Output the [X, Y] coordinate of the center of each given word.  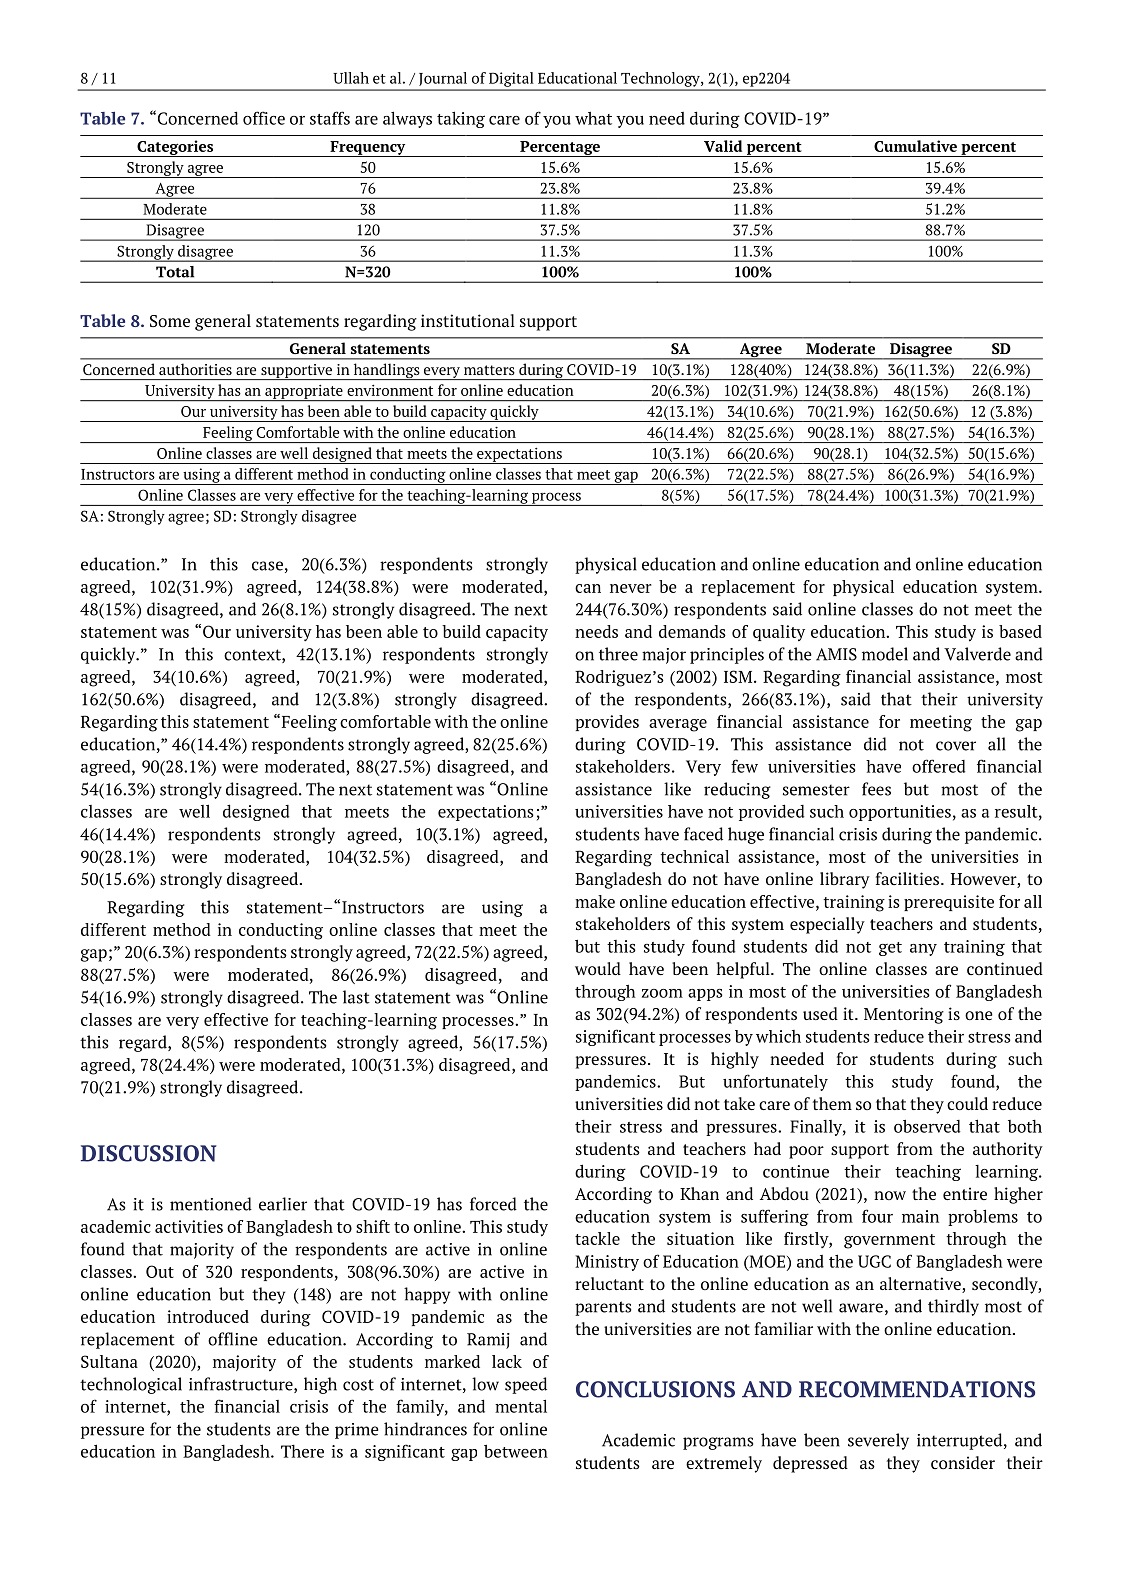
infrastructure [242, 1385]
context [253, 656]
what [593, 118]
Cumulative [915, 146]
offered [938, 766]
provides [607, 723]
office [264, 118]
